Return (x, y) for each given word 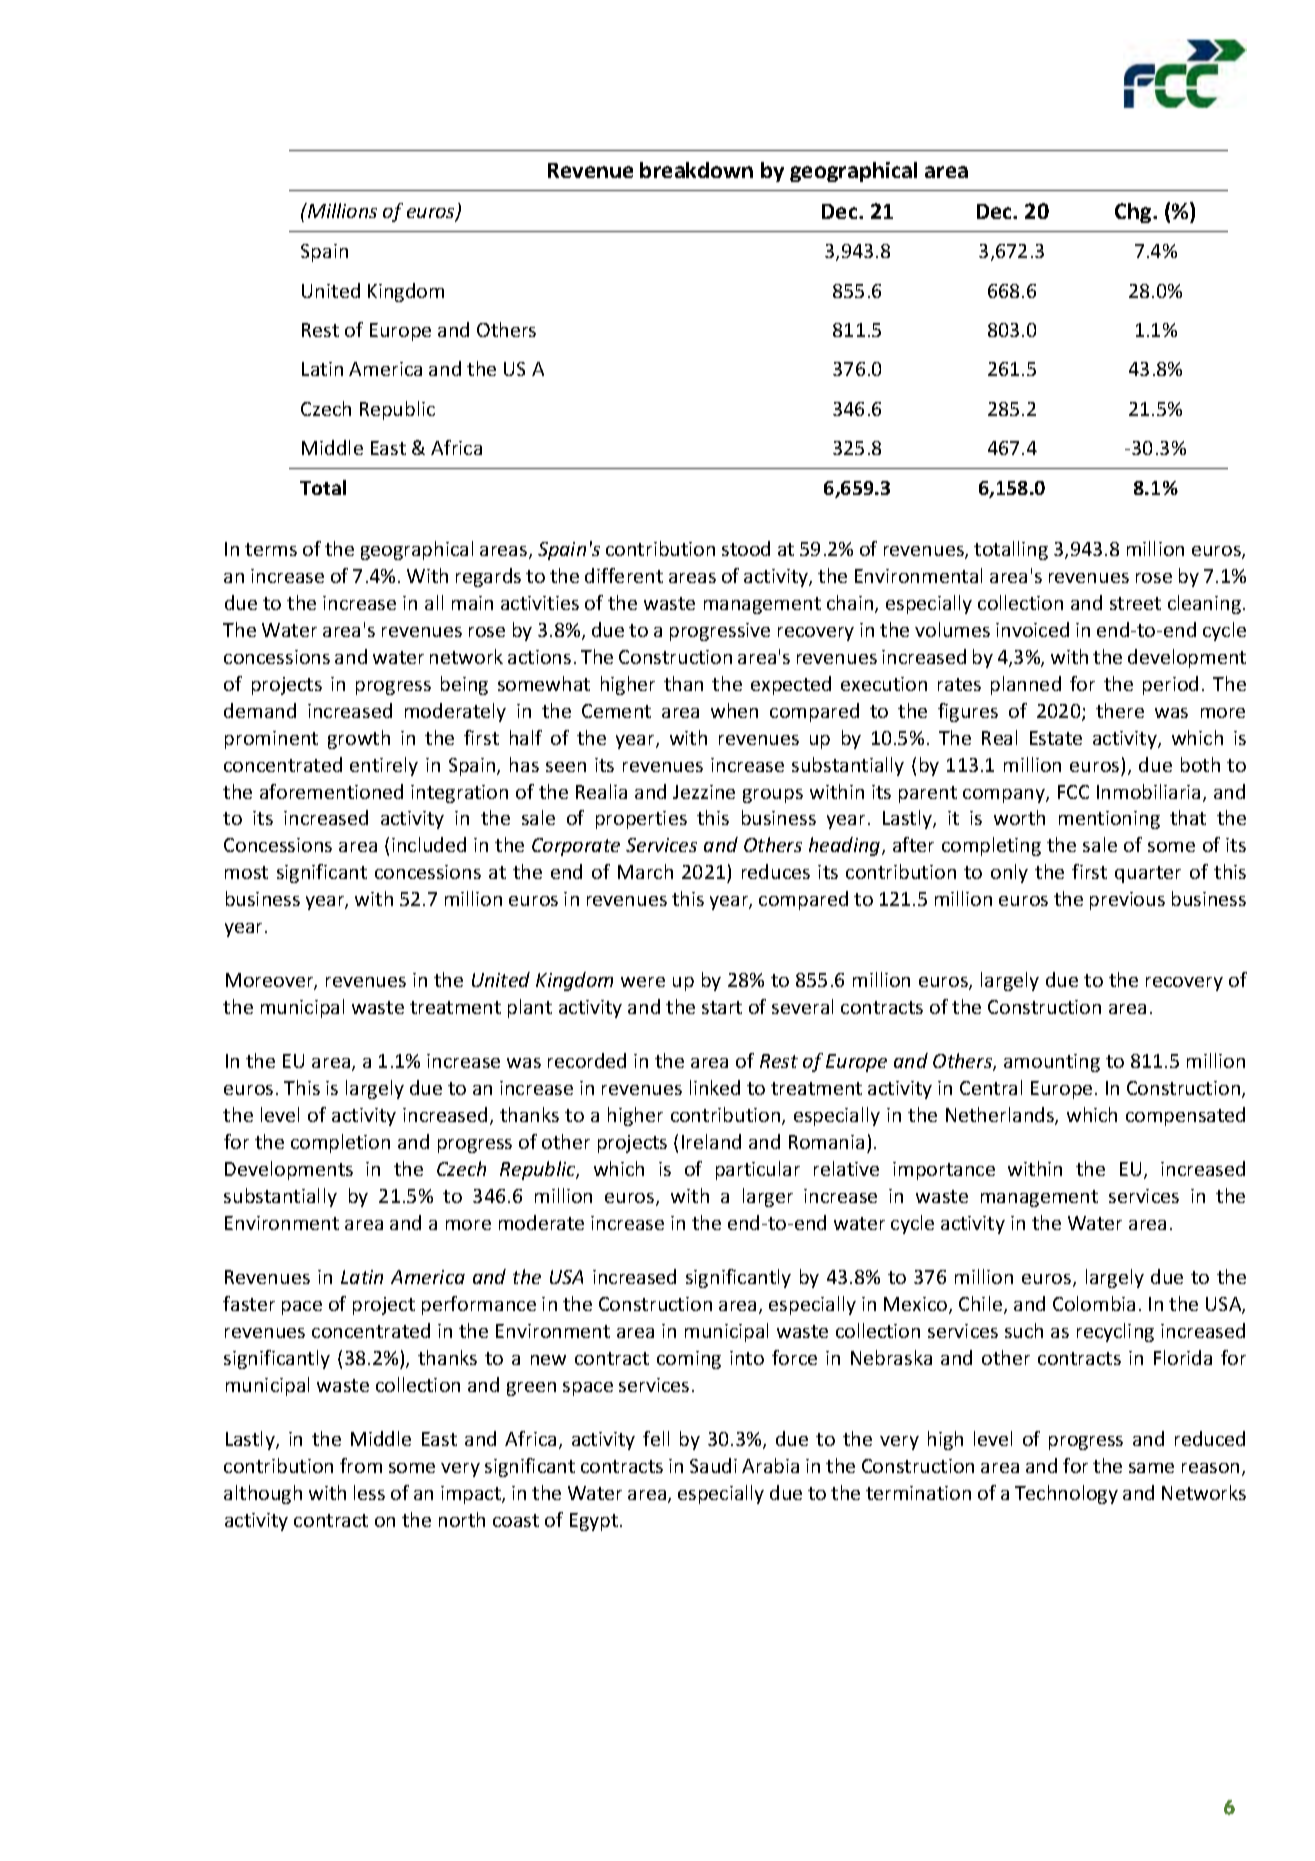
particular (758, 1170)
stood (746, 548)
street (1135, 603)
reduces (776, 871)
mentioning (1109, 820)
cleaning (1204, 604)
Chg (1134, 213)
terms (271, 549)
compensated (1185, 1116)
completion (340, 1143)
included (429, 844)
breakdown (696, 170)
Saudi (713, 1465)
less (369, 1492)
